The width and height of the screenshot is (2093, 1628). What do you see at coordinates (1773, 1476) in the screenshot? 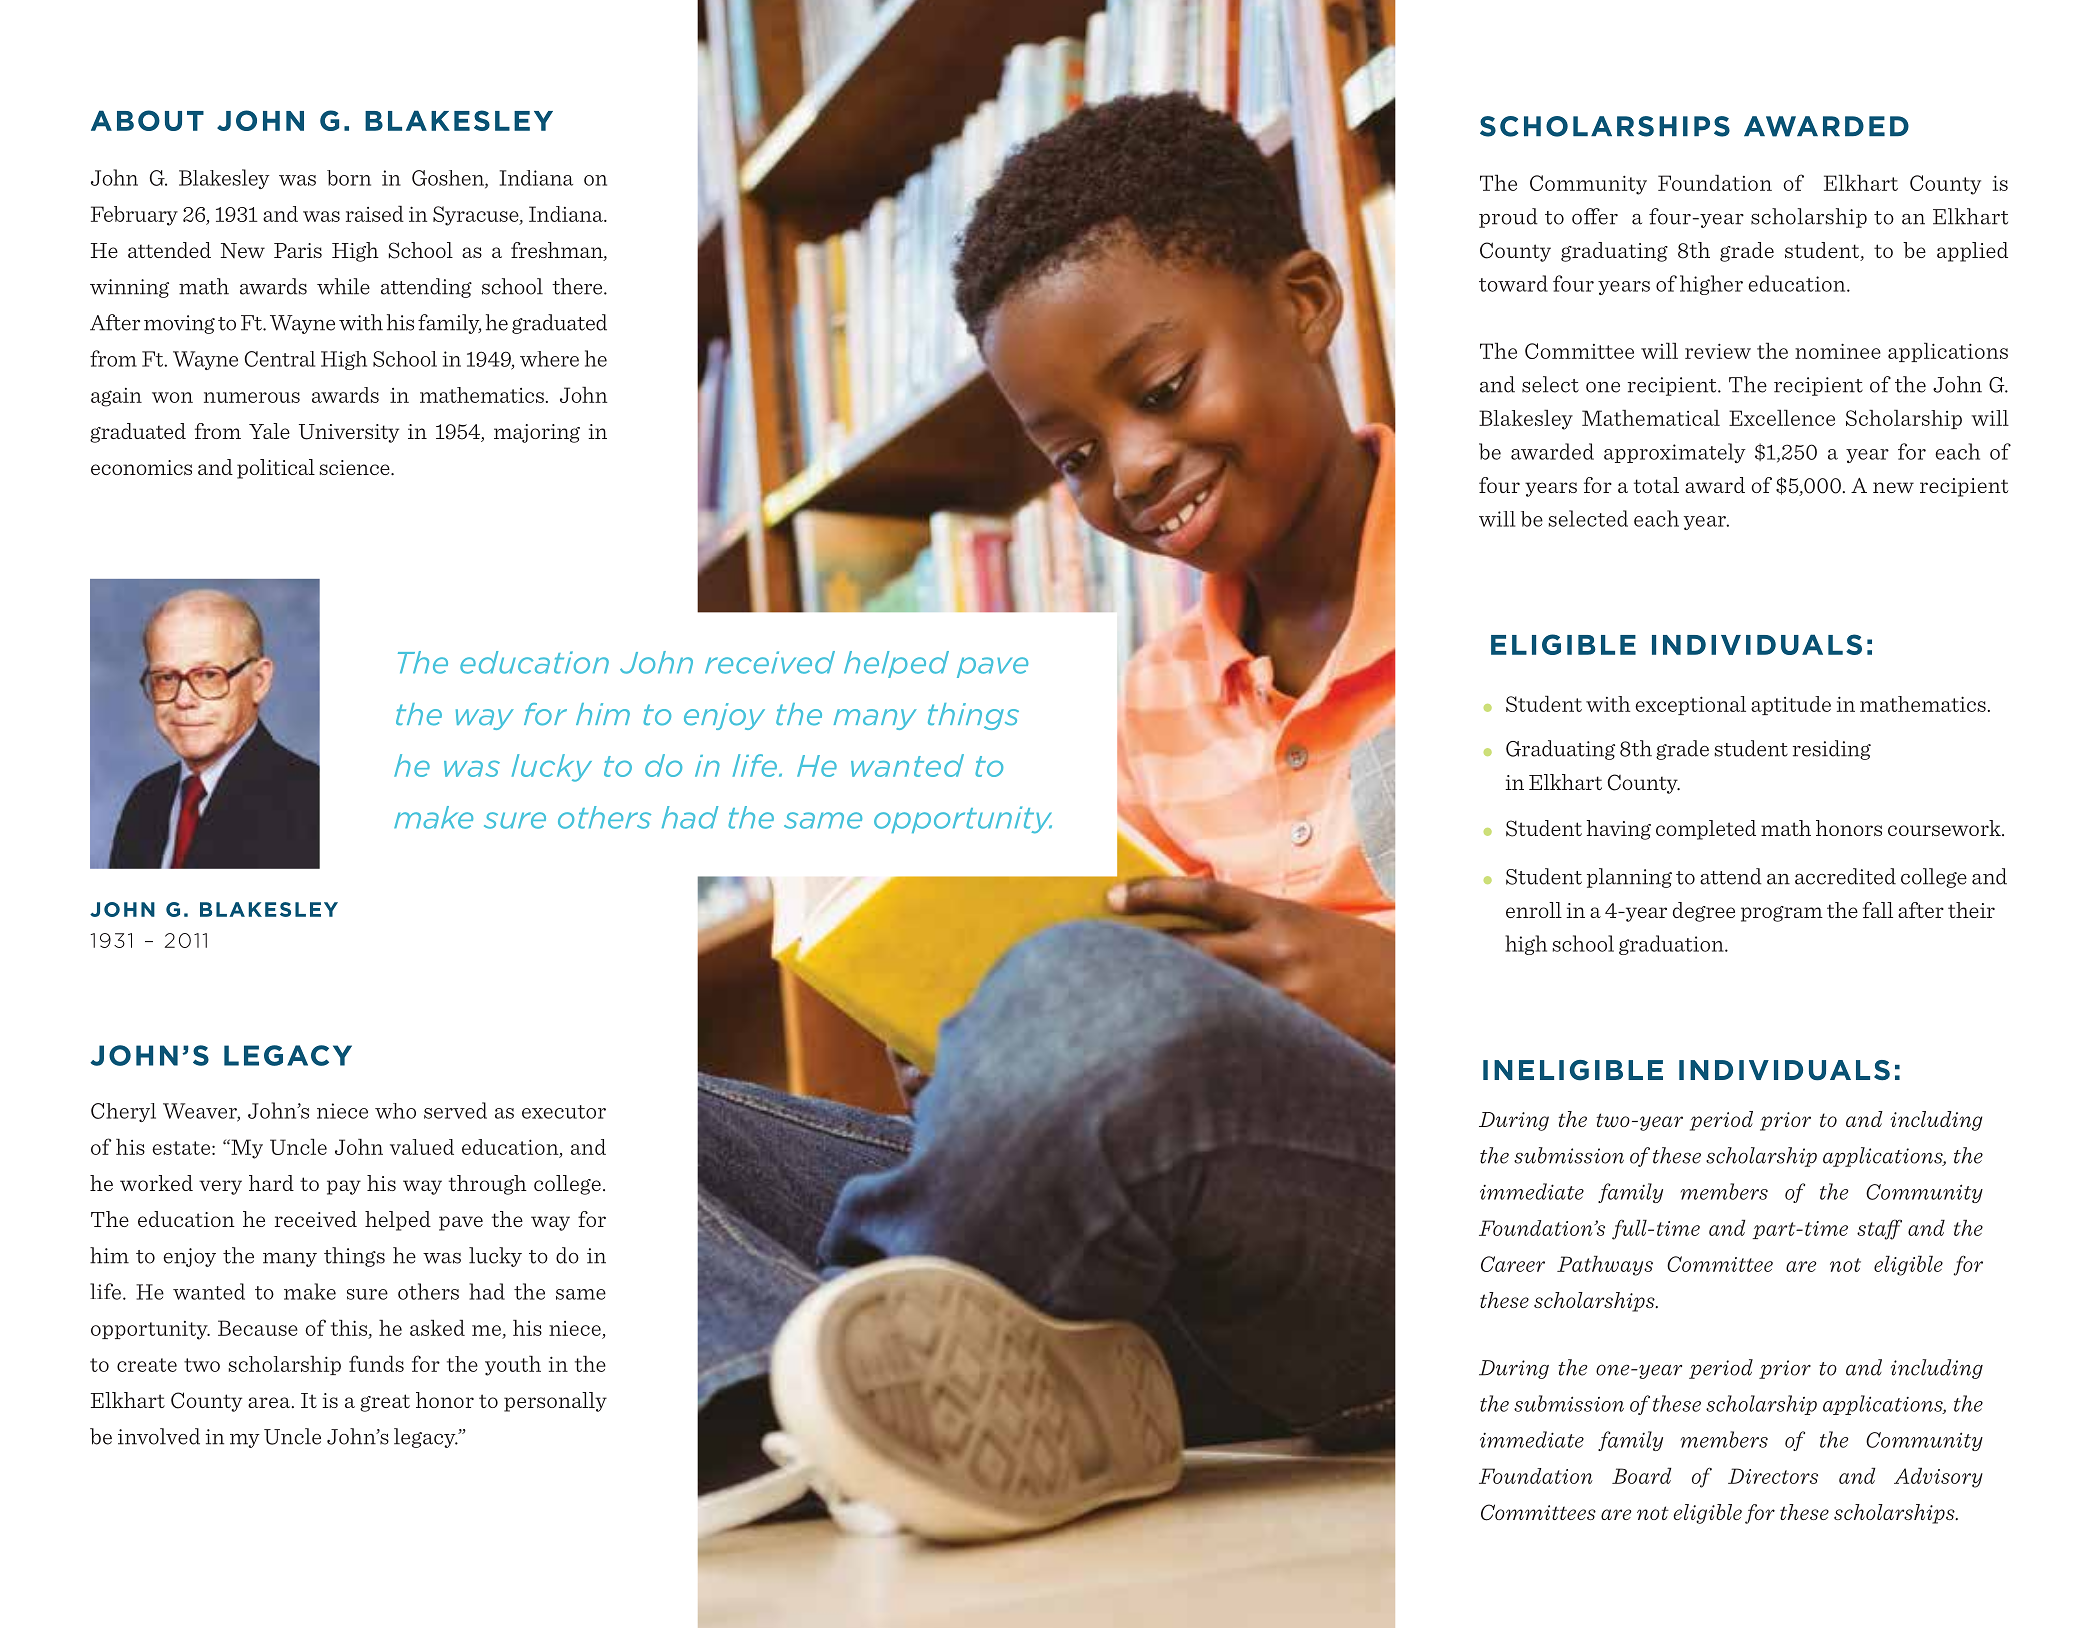
I see `Directors` at bounding box center [1773, 1476].
